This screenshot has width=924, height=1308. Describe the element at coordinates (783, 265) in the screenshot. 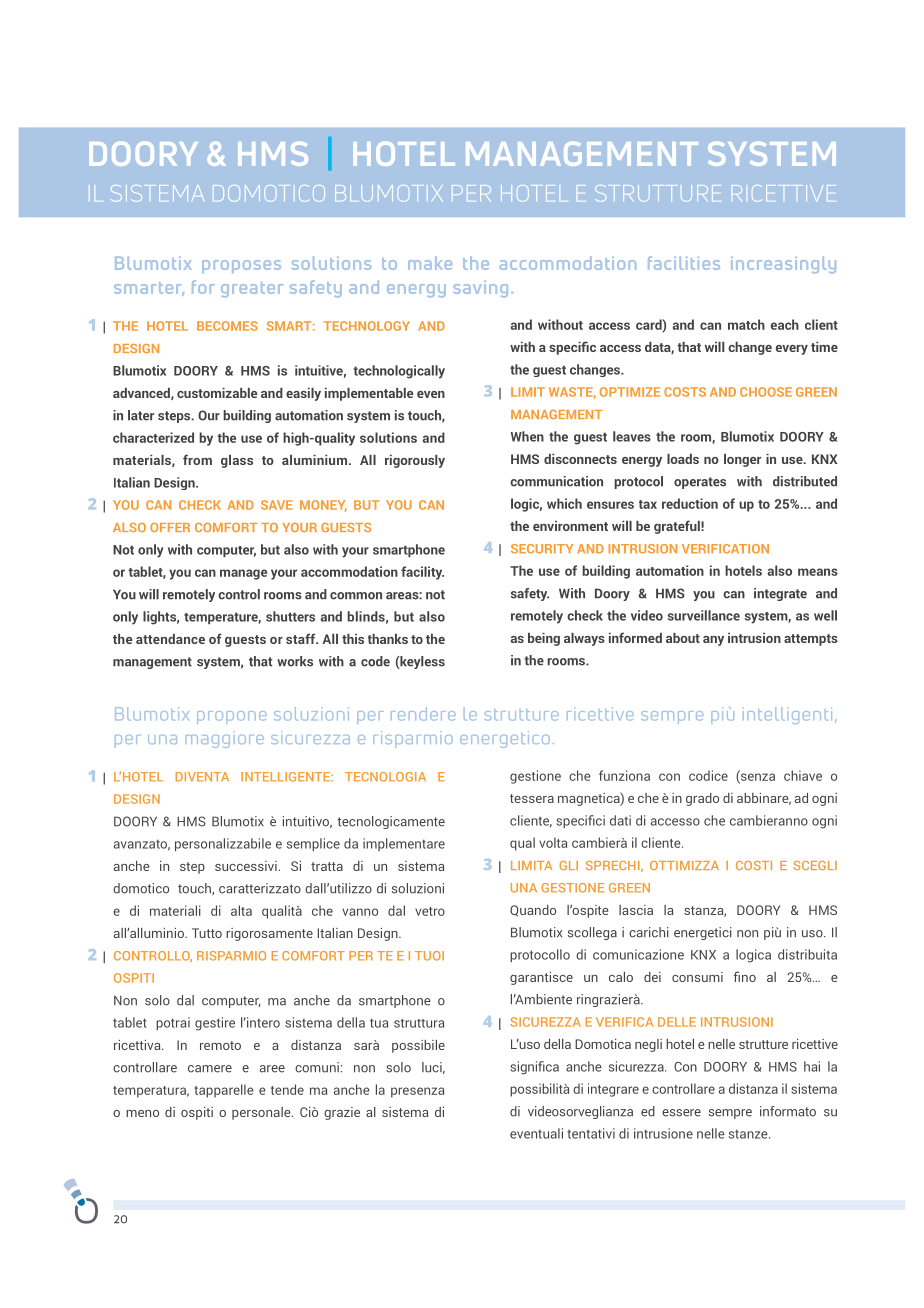

I see `increasingly` at that location.
